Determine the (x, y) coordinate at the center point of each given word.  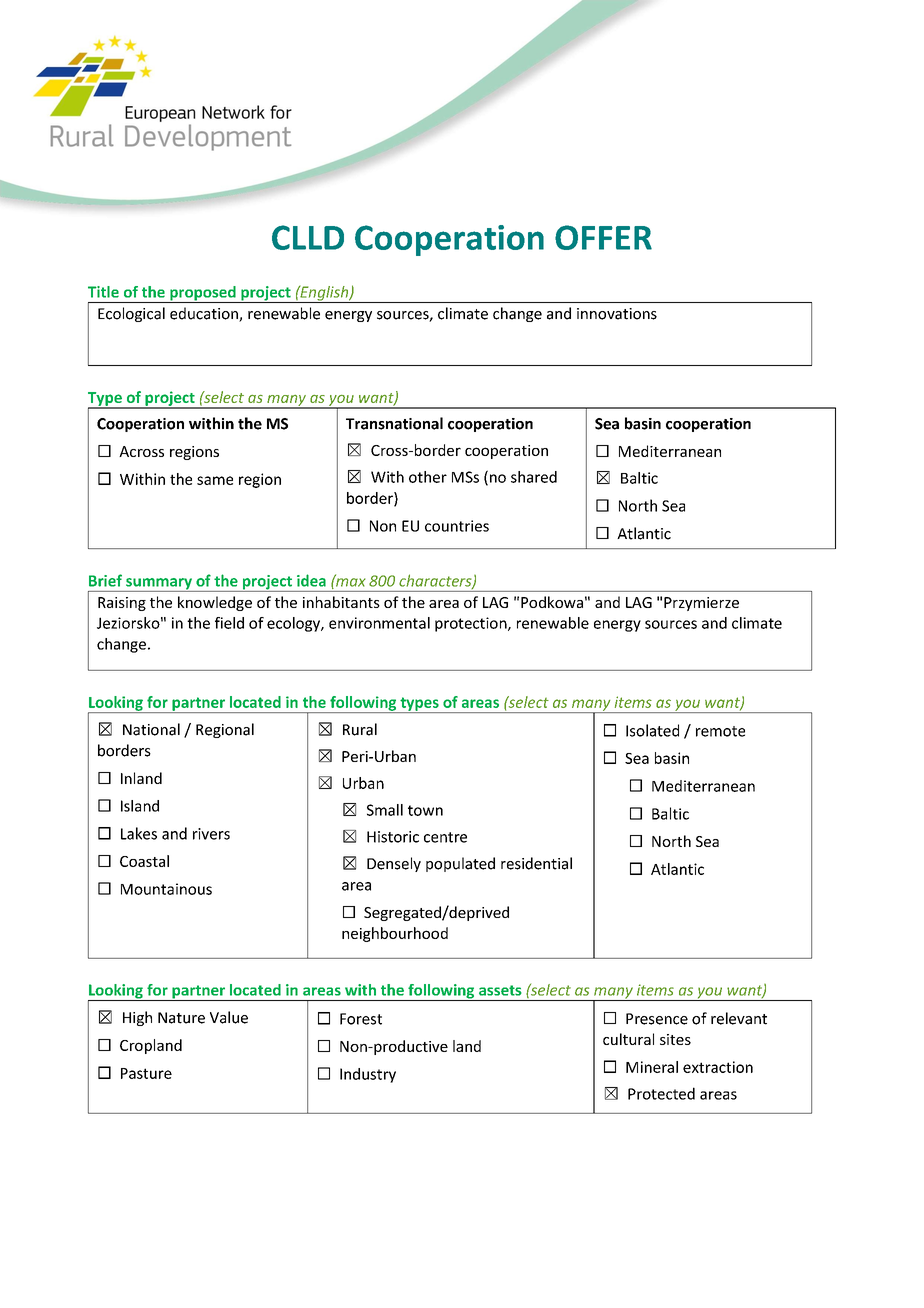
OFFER (603, 237)
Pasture (146, 1073)
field (229, 623)
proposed (203, 294)
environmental (379, 623)
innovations (617, 314)
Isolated (652, 730)
